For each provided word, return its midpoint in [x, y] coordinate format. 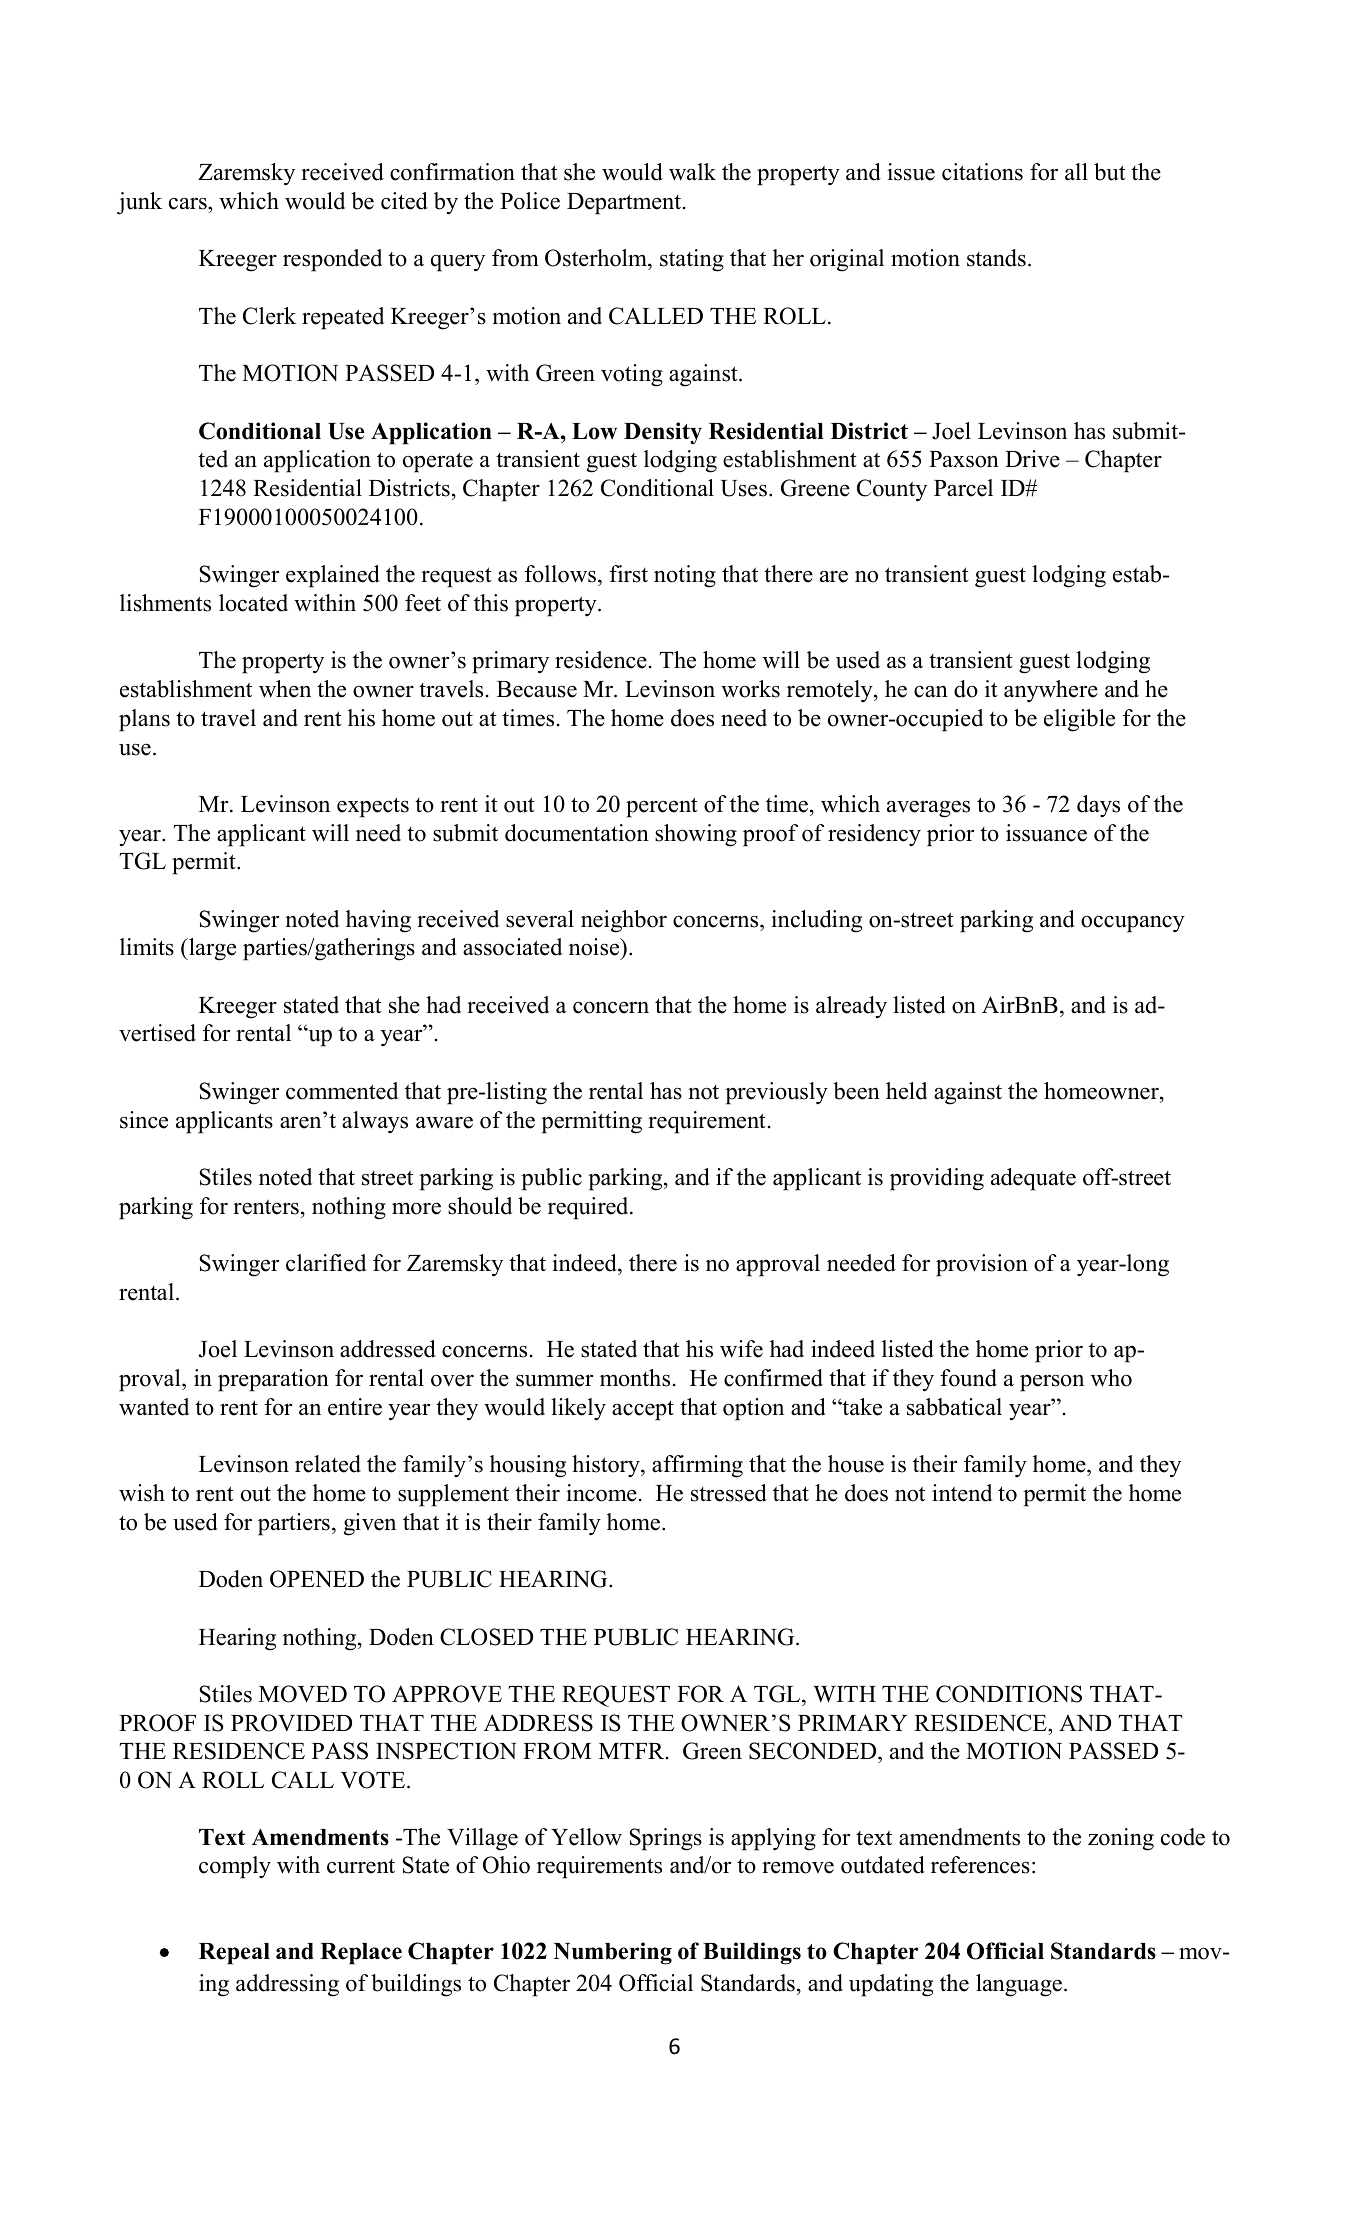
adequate [1033, 1179]
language [1019, 1985]
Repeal [234, 1954]
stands [996, 258]
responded [332, 260]
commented [342, 1091]
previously [776, 1093]
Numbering [613, 1953]
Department [625, 204]
